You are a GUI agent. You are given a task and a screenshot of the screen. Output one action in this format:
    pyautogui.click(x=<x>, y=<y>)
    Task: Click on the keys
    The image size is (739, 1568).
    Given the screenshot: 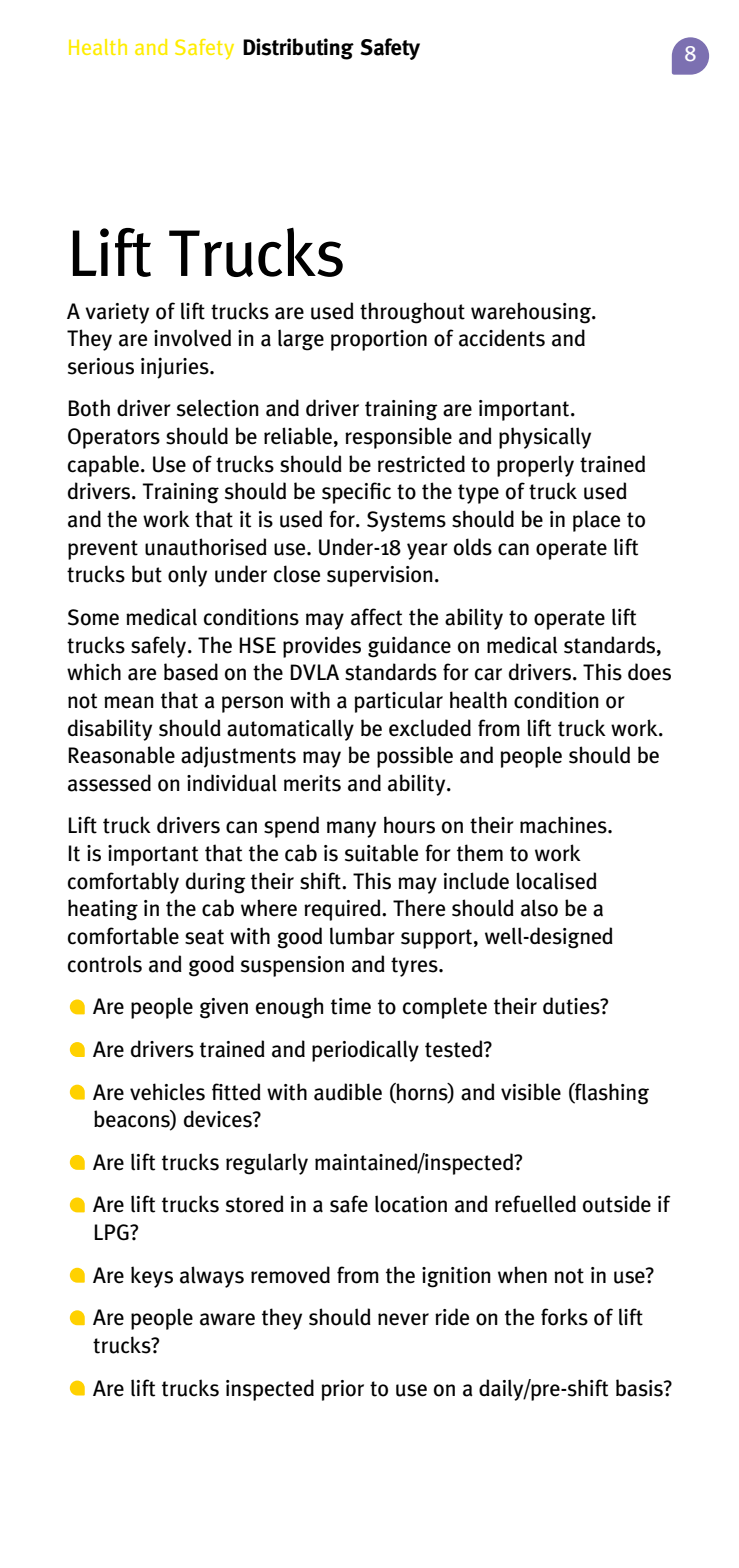 What is the action you would take?
    pyautogui.click(x=152, y=1277)
